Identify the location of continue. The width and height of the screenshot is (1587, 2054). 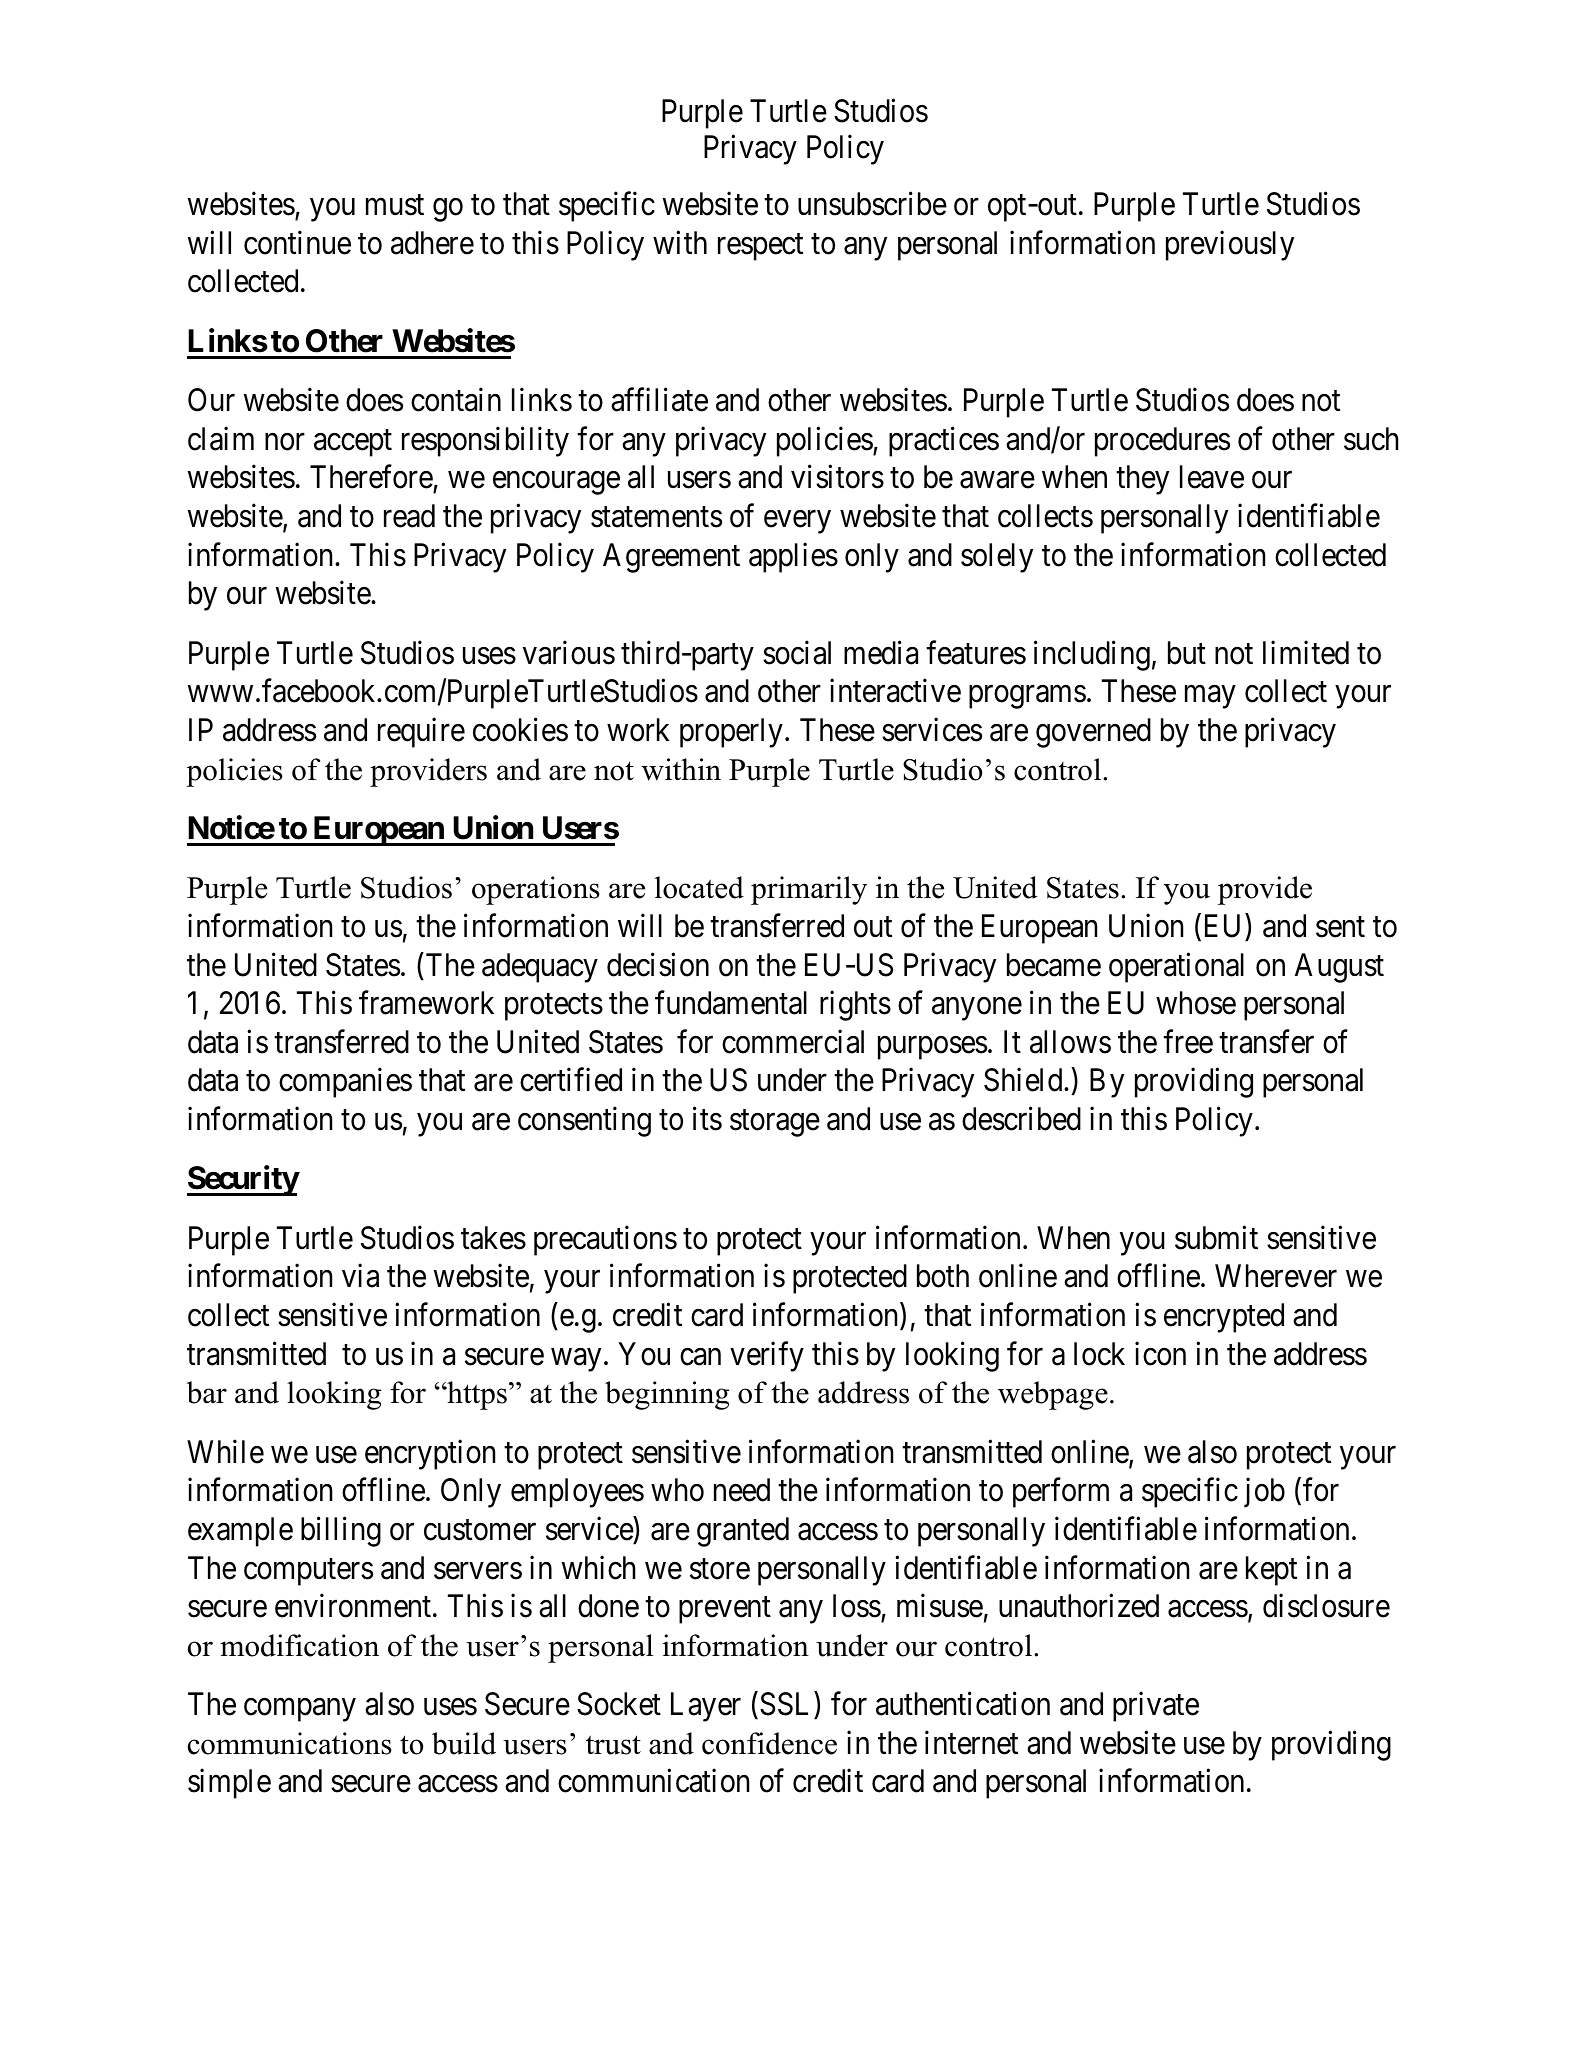
(297, 243).
